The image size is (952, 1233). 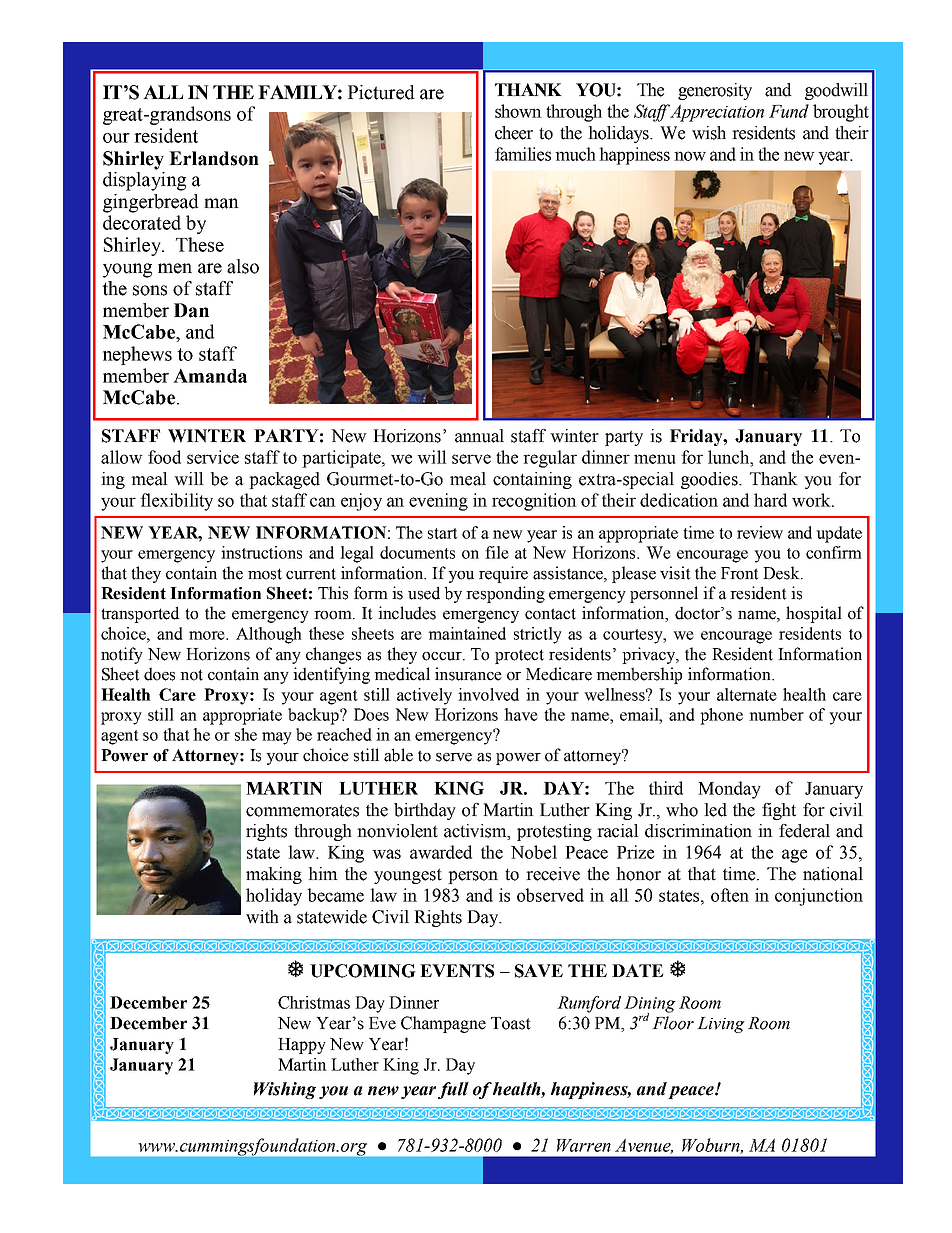 What do you see at coordinates (210, 376) in the screenshot?
I see `Amanda` at bounding box center [210, 376].
